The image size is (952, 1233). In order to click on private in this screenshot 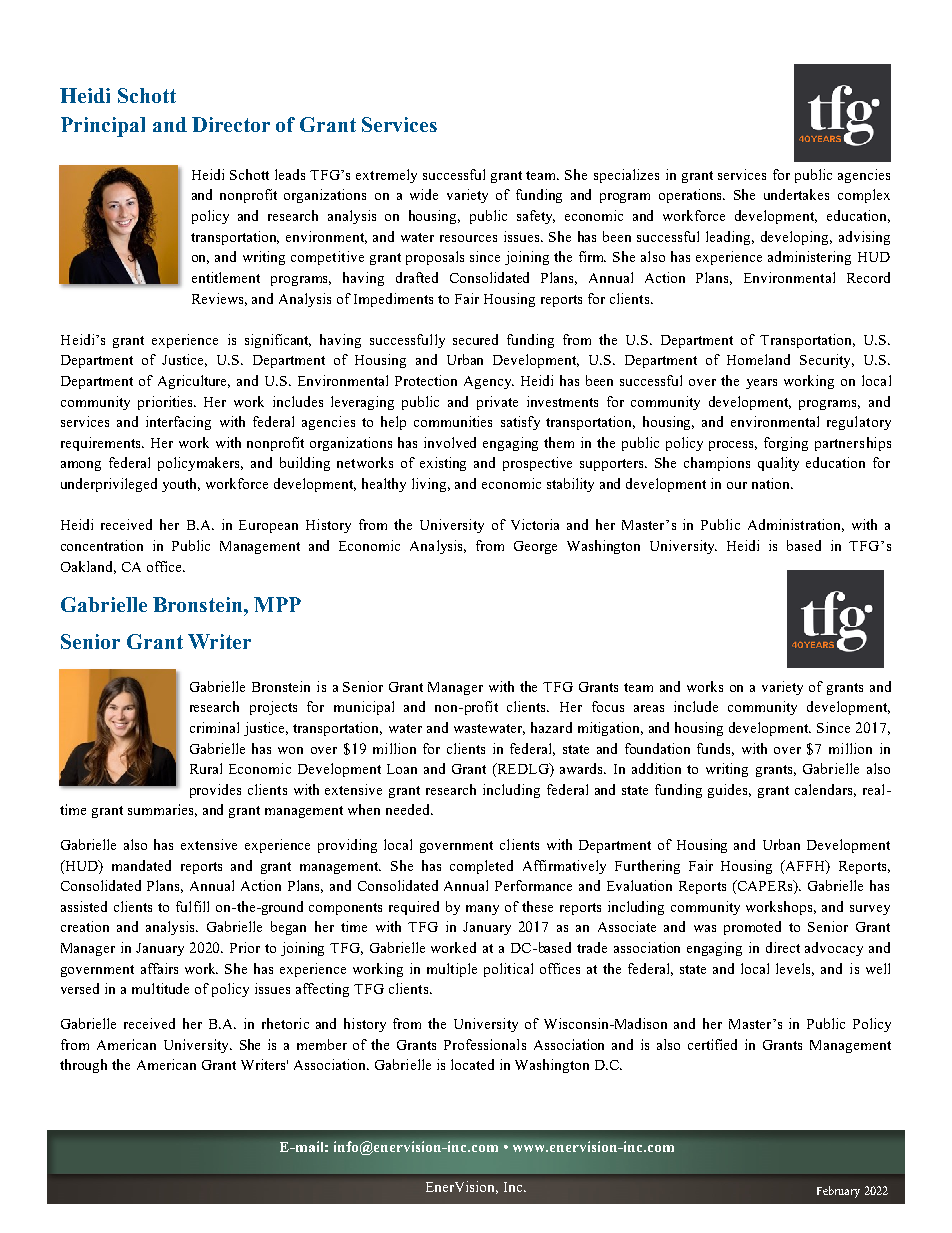, I will do `click(497, 403)`.
